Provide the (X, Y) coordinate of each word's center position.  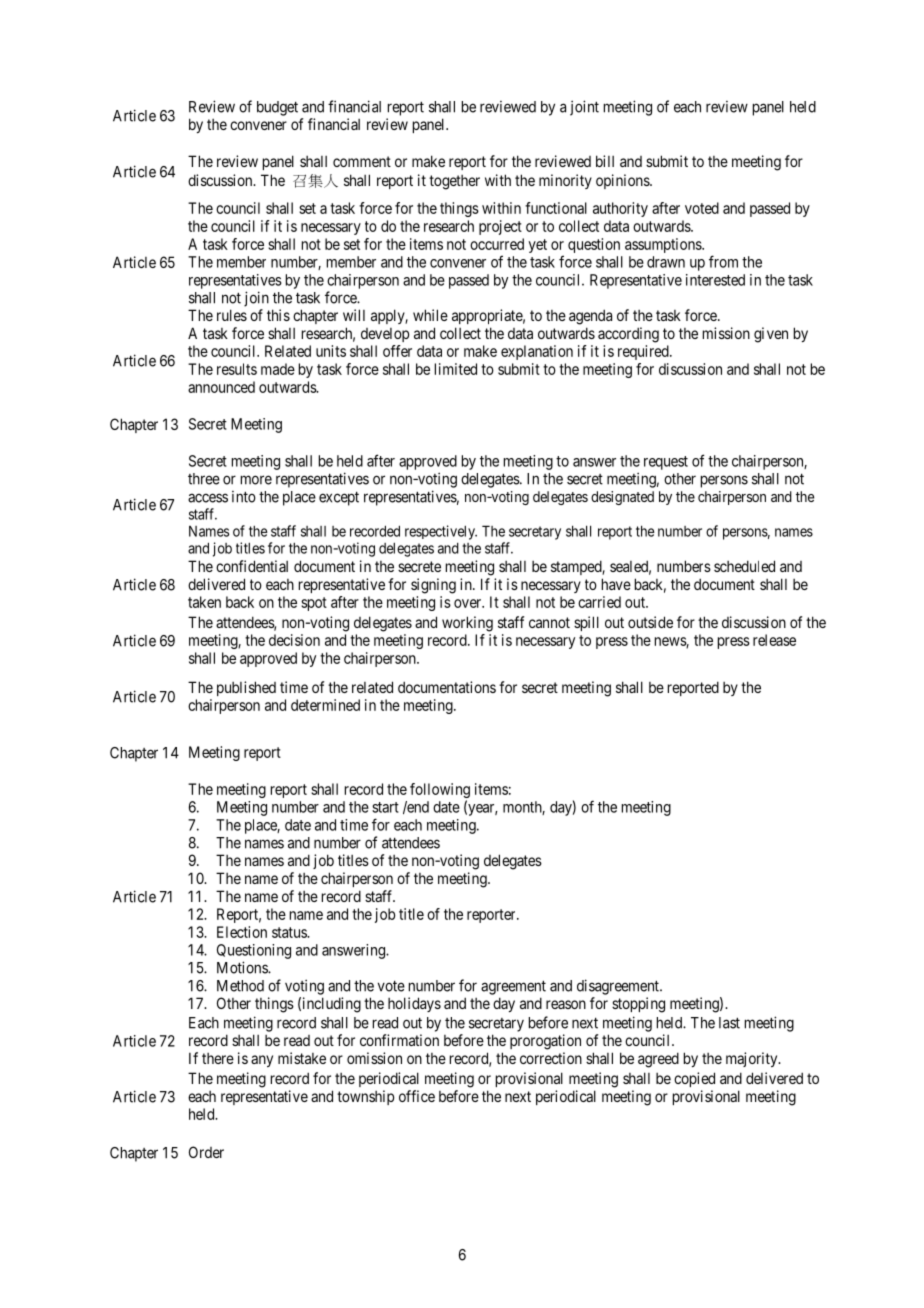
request (666, 463)
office (417, 1096)
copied (694, 1079)
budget (277, 108)
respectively (441, 532)
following (440, 792)
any (262, 1061)
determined (325, 705)
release (774, 640)
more (256, 480)
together (454, 182)
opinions (623, 181)
